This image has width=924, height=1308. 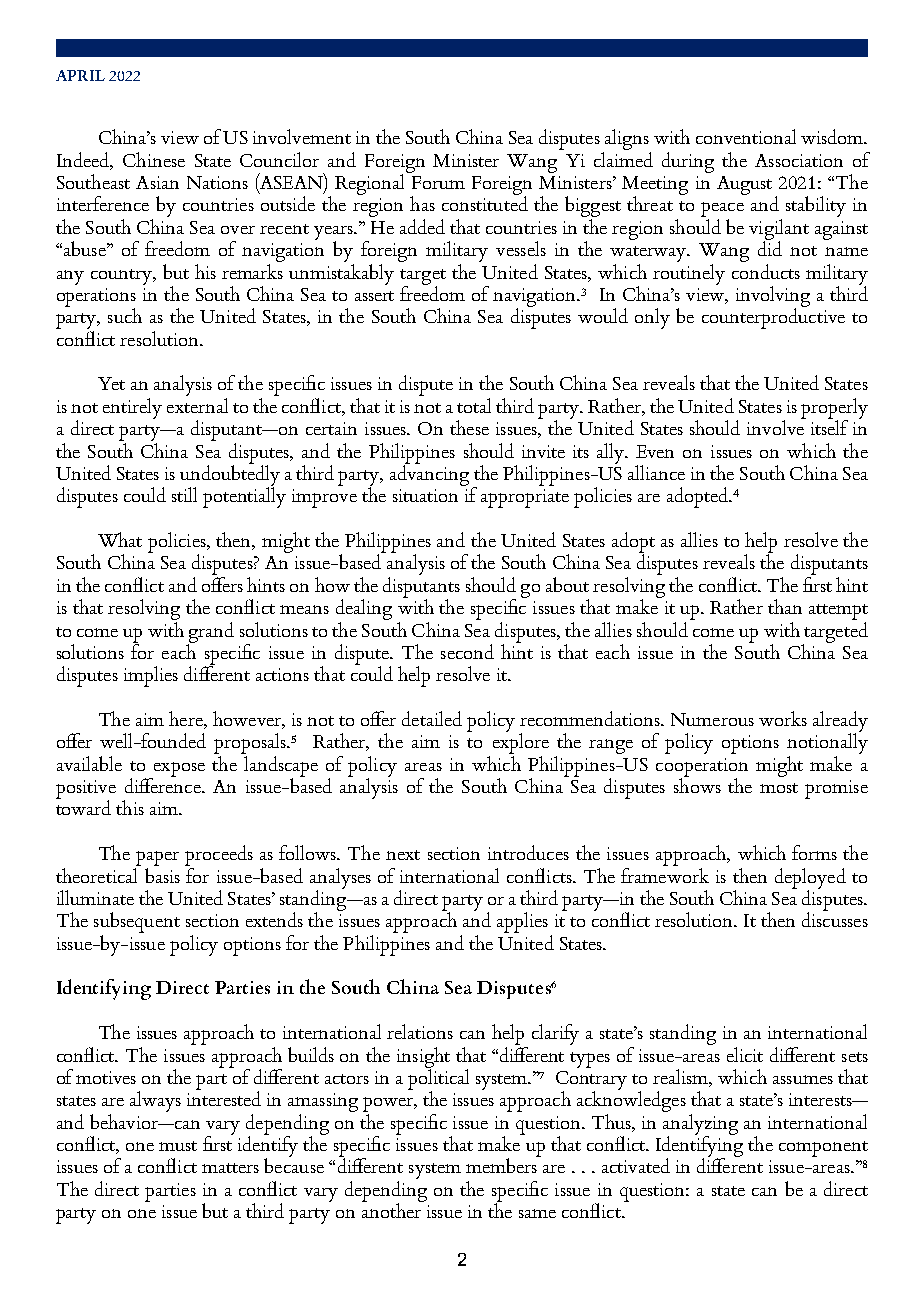 I want to click on applies, so click(x=522, y=922).
